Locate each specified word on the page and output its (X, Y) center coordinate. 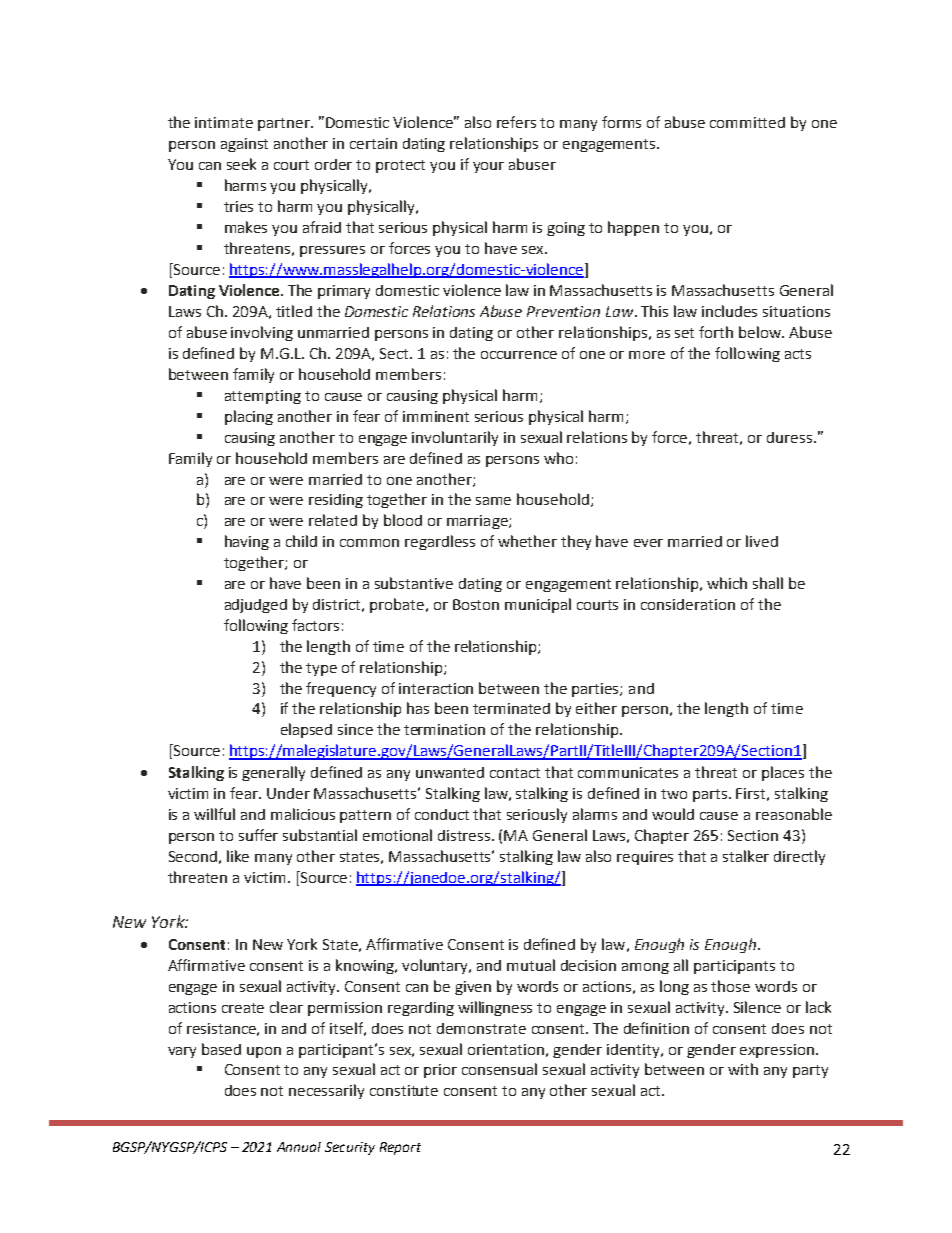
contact (515, 773)
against (244, 145)
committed (747, 122)
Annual (299, 1147)
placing (249, 417)
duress (791, 437)
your (488, 167)
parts (711, 795)
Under (288, 793)
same (493, 501)
